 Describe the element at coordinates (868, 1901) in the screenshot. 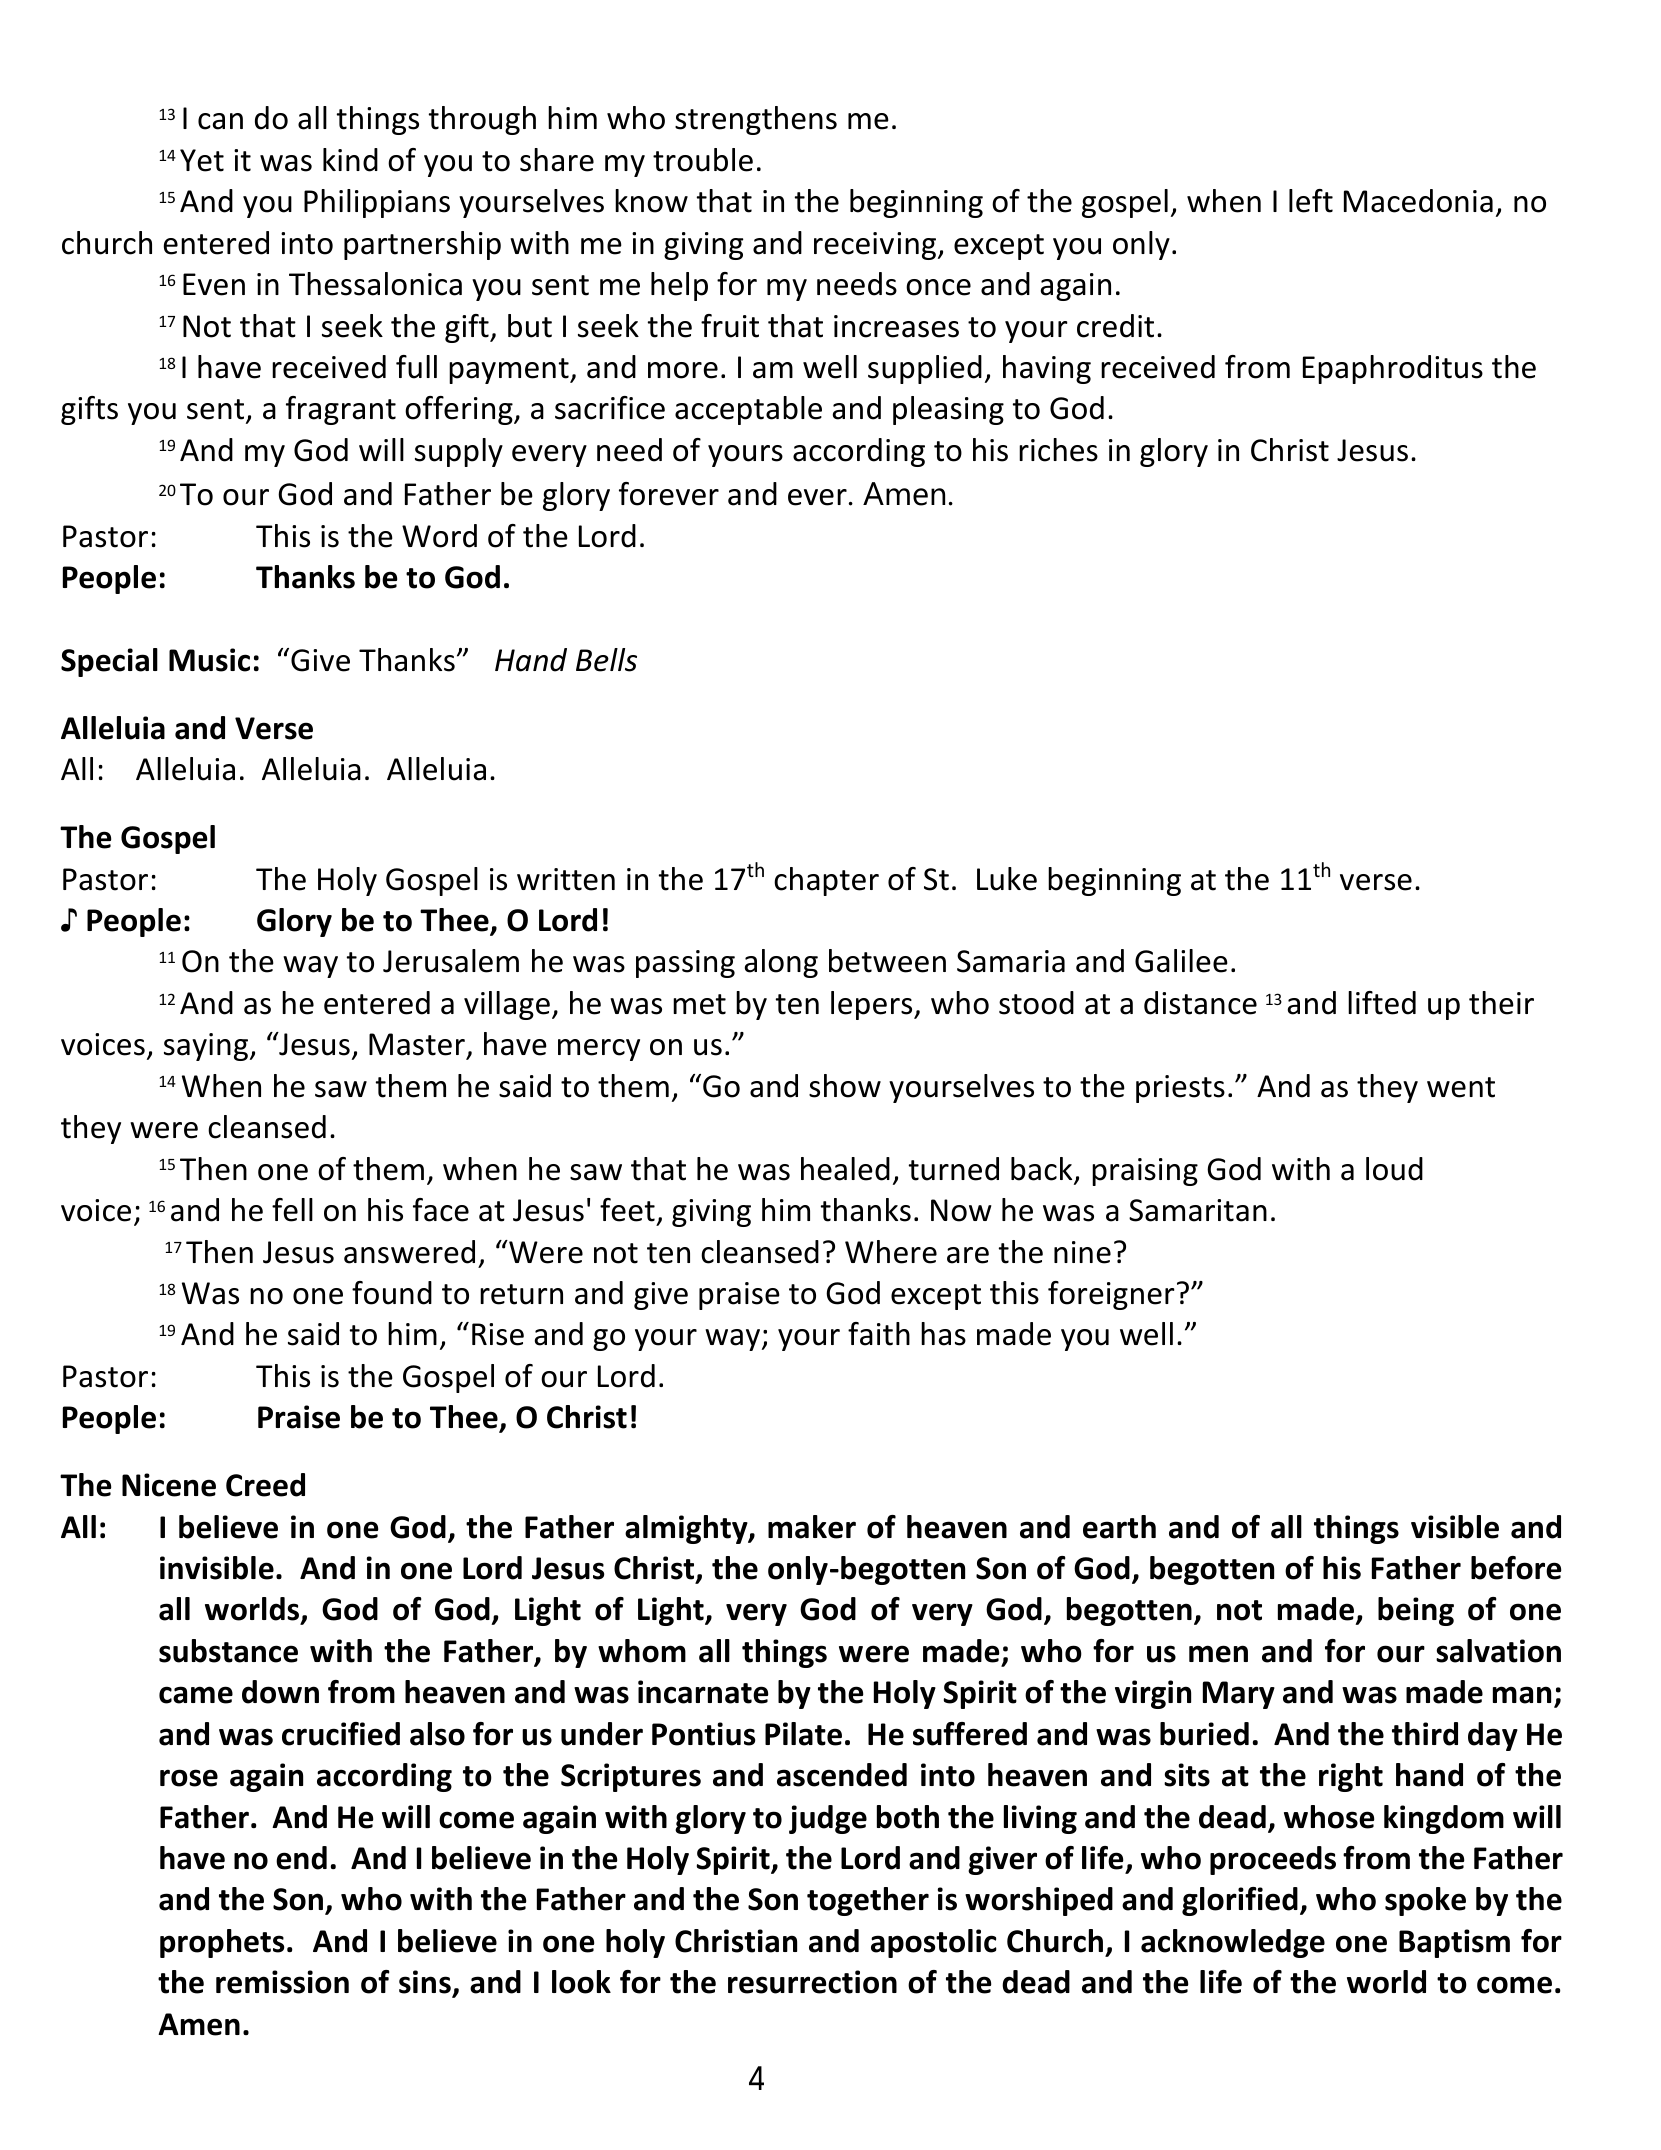

I see `together` at that location.
